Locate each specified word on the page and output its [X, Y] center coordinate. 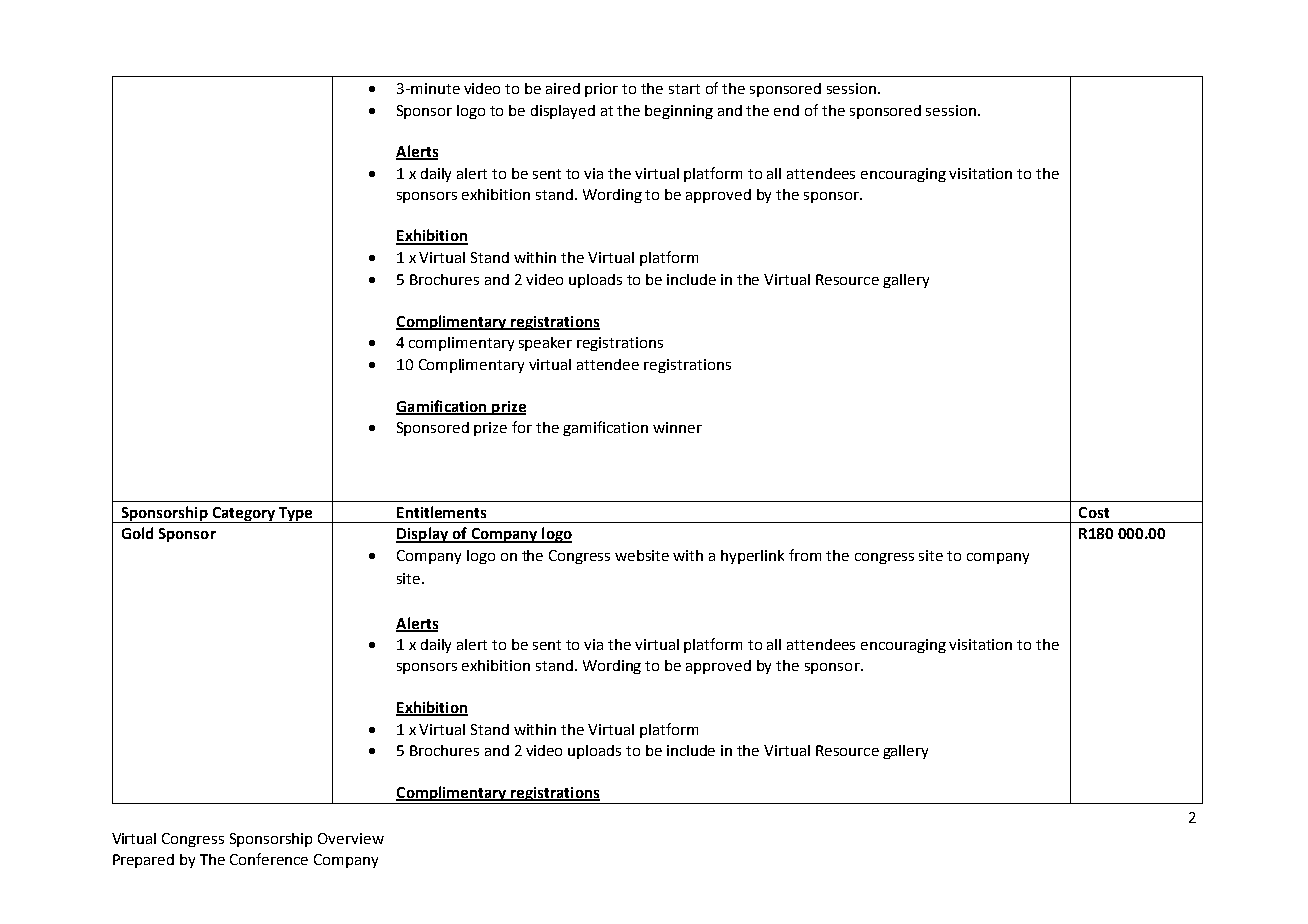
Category [243, 515]
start [684, 89]
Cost [1094, 512]
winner [677, 427]
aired [563, 88]
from [805, 555]
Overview [351, 838]
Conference [269, 859]
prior [601, 90]
